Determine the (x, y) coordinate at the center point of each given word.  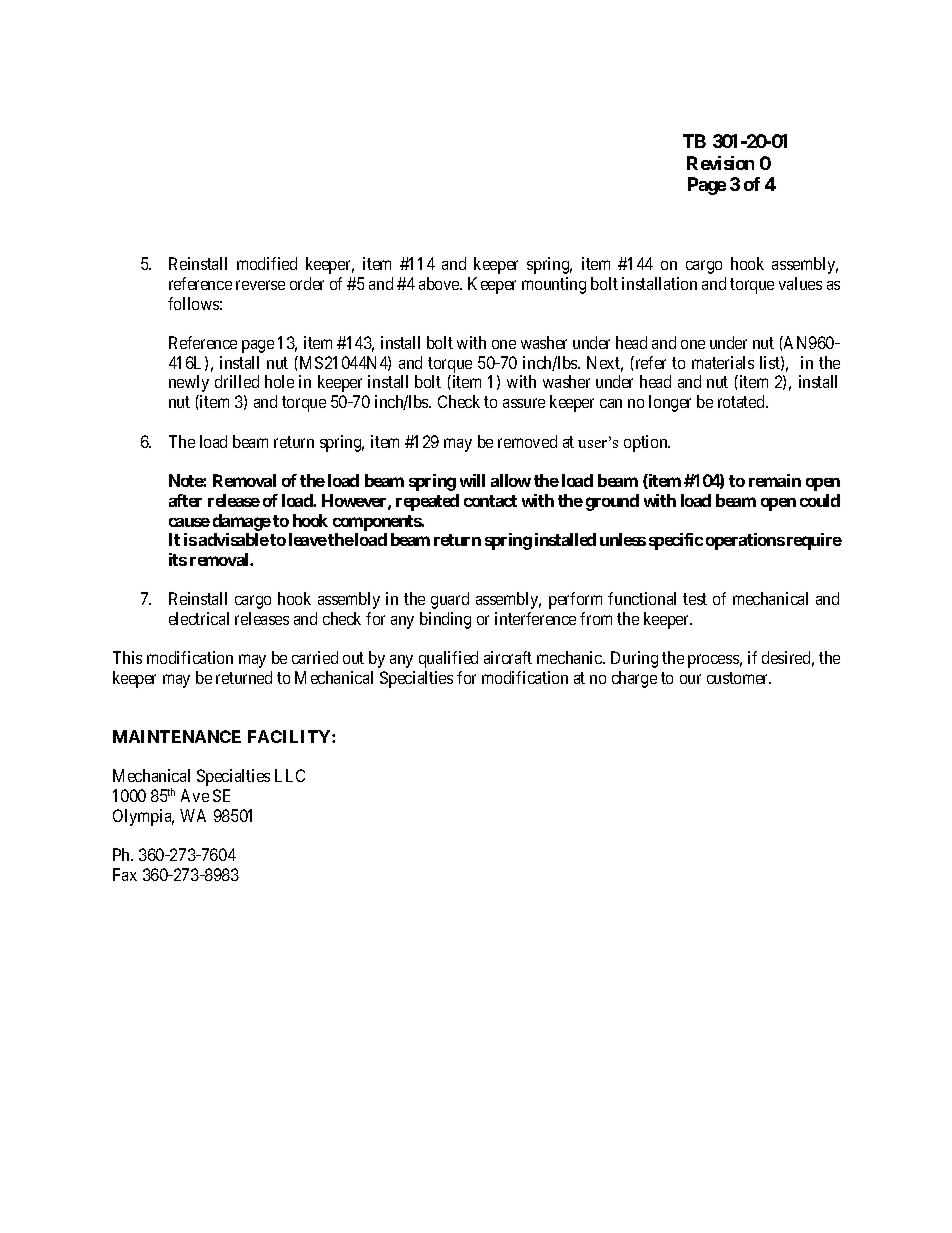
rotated (742, 401)
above (440, 283)
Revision (720, 163)
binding (445, 620)
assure (524, 403)
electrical (199, 618)
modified (267, 263)
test (695, 599)
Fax (125, 874)
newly (189, 383)
